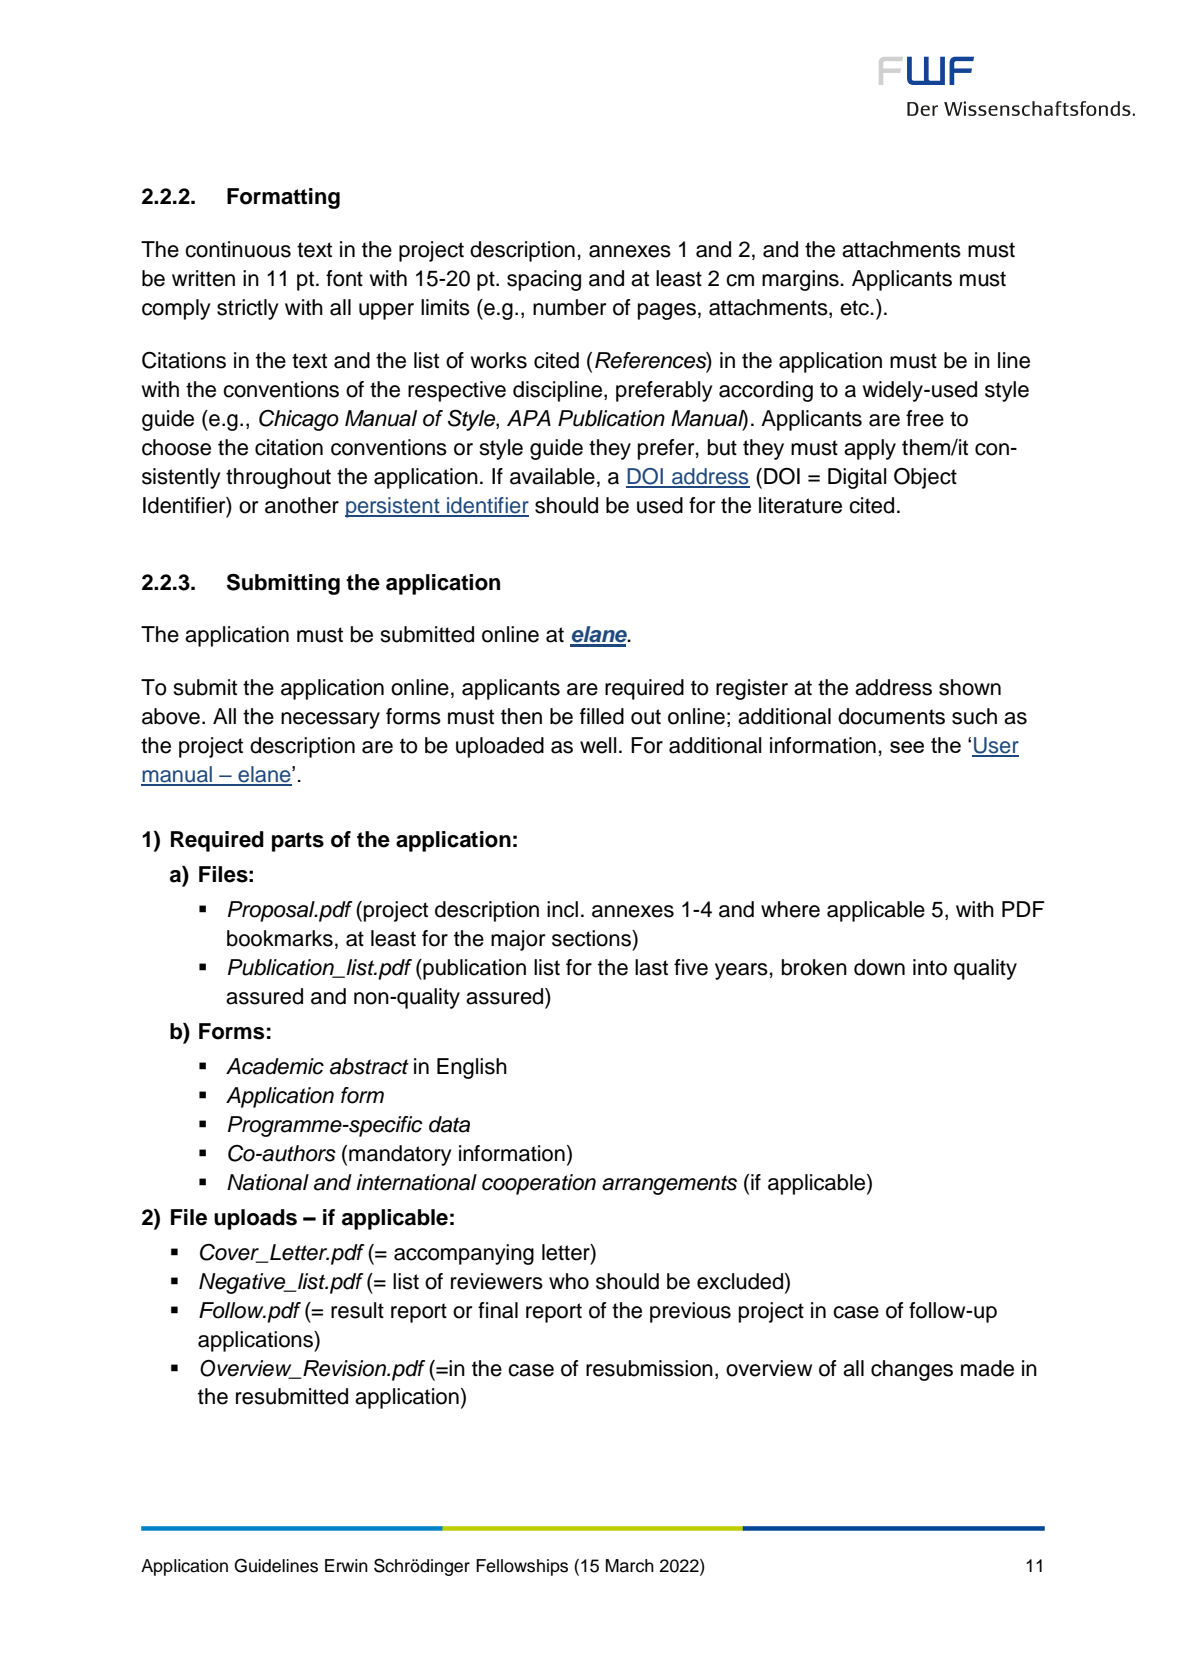  I want to click on number, so click(569, 307).
